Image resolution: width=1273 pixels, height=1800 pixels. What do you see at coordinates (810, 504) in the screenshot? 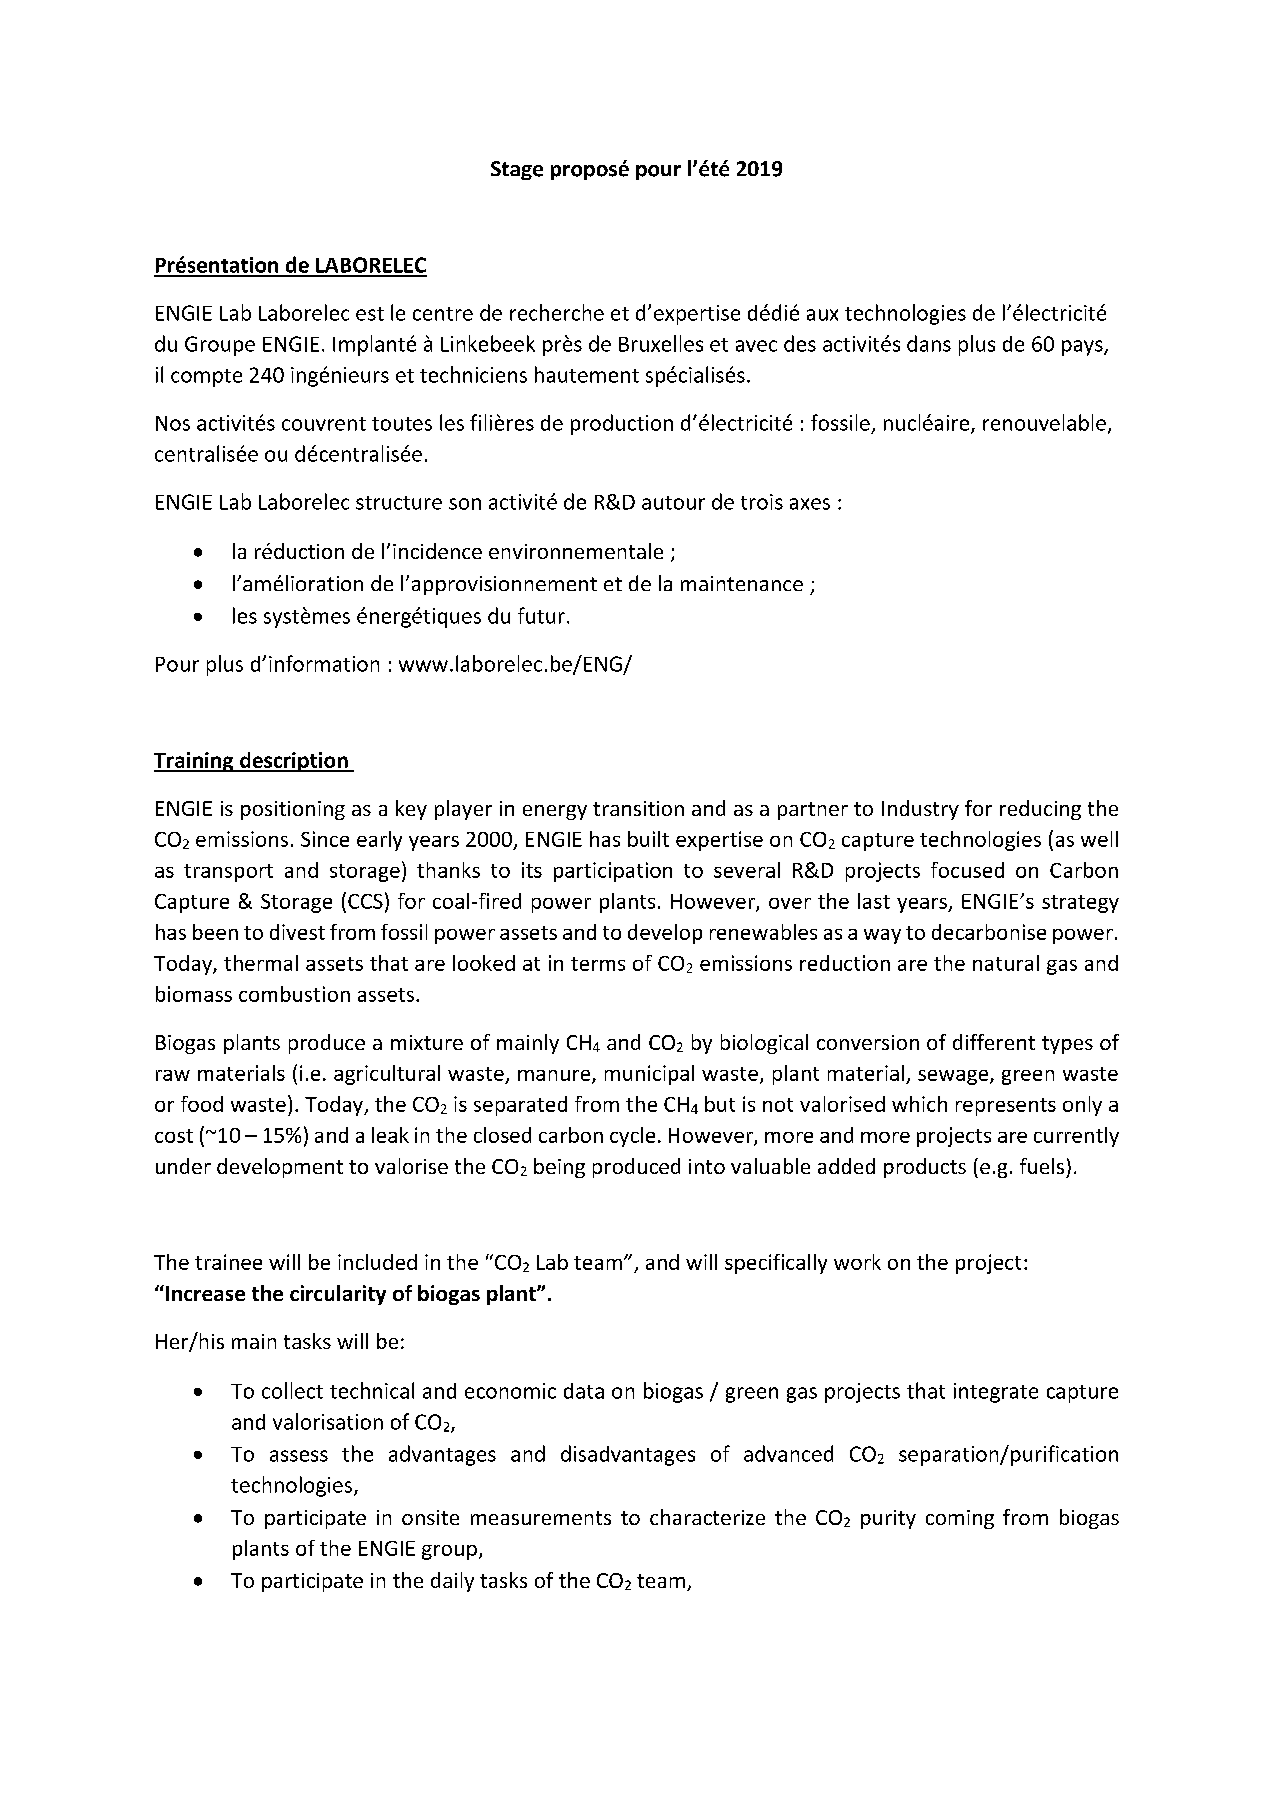
I see `axes` at bounding box center [810, 504].
